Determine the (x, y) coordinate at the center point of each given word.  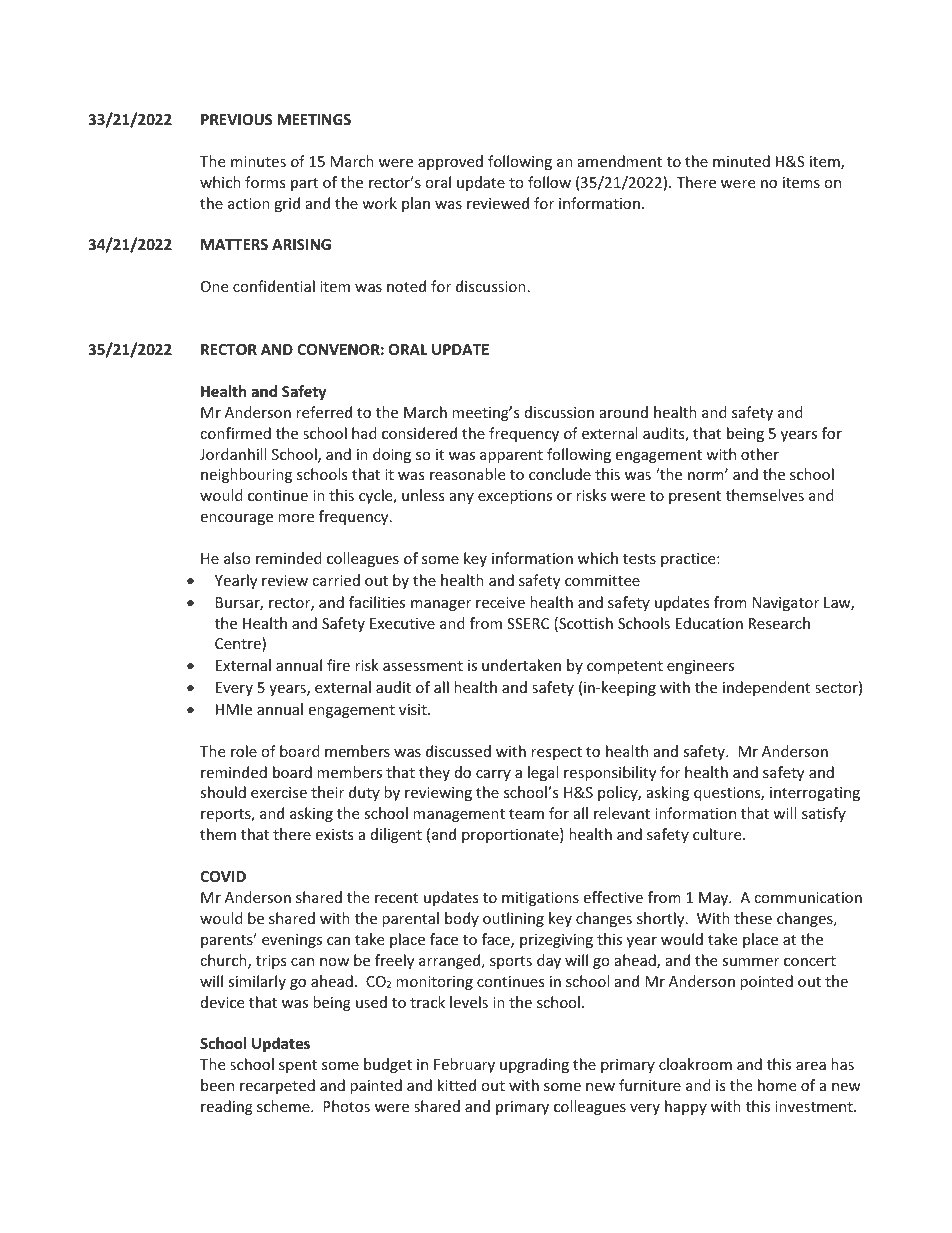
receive (500, 602)
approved (450, 162)
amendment (620, 161)
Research (779, 623)
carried (336, 580)
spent (298, 1066)
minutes (258, 161)
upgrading (534, 1065)
